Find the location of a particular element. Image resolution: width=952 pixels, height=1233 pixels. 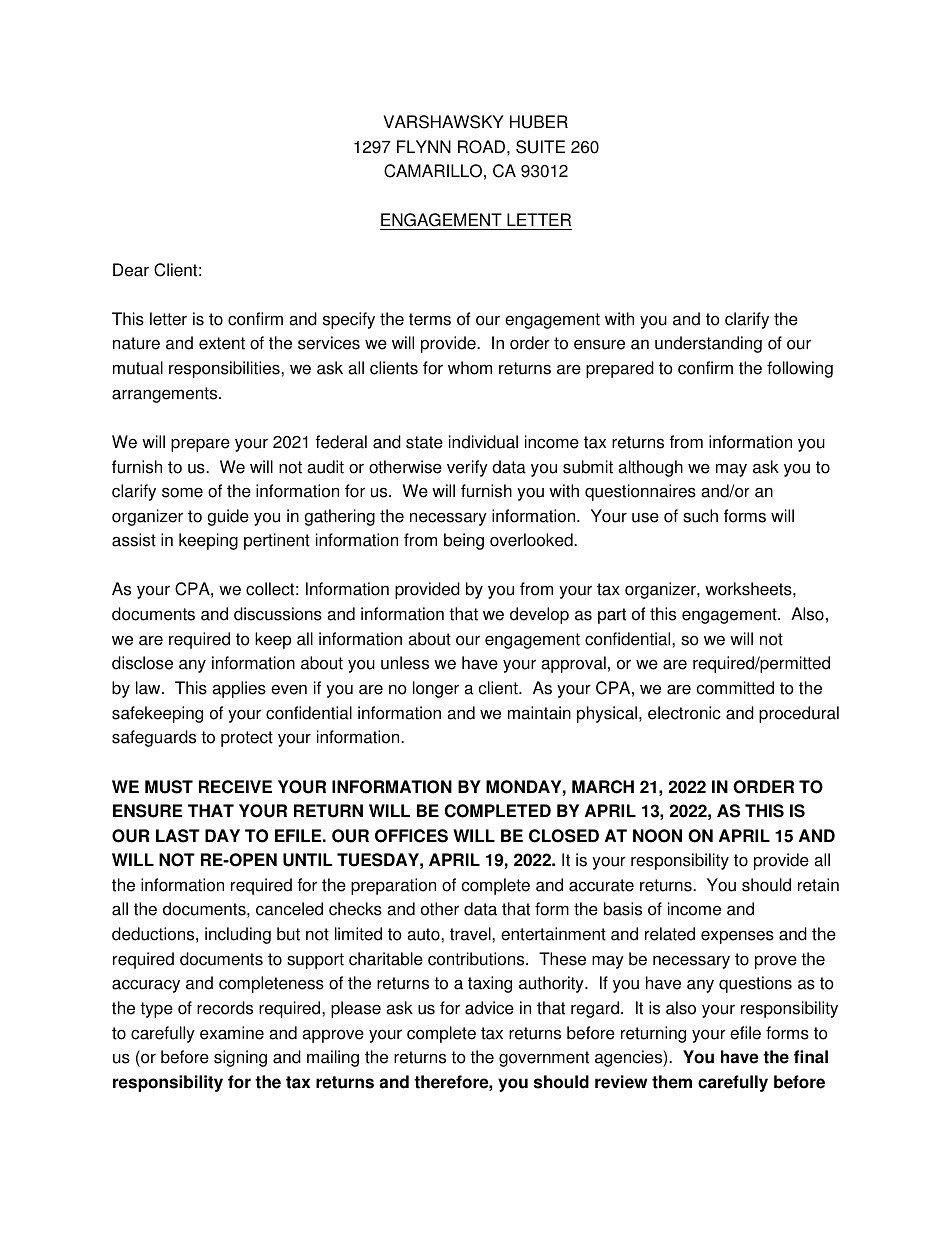

electronic is located at coordinates (684, 713).
